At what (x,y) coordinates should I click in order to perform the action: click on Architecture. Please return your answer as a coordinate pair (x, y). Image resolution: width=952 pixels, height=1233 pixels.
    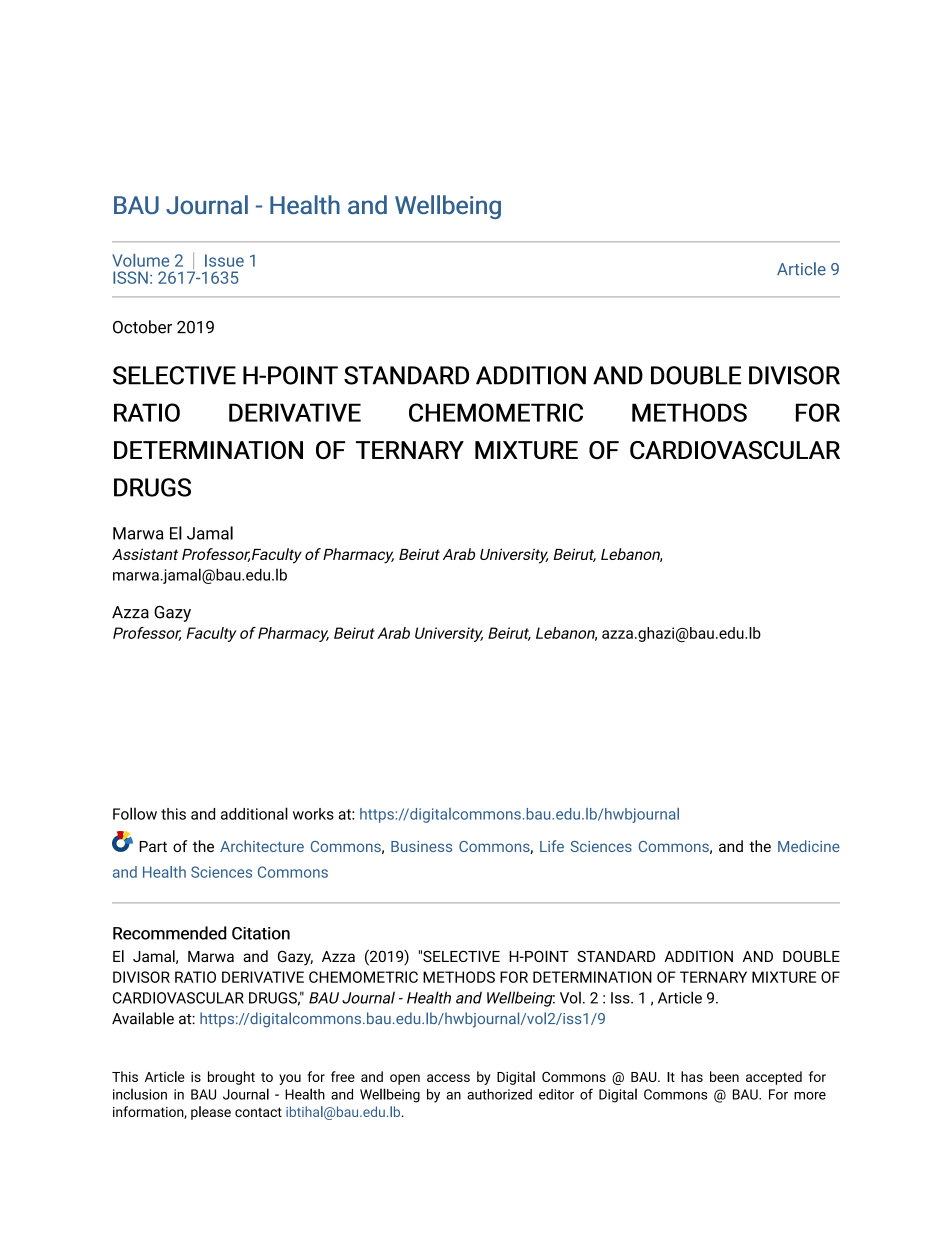
    Looking at the image, I should click on (262, 846).
